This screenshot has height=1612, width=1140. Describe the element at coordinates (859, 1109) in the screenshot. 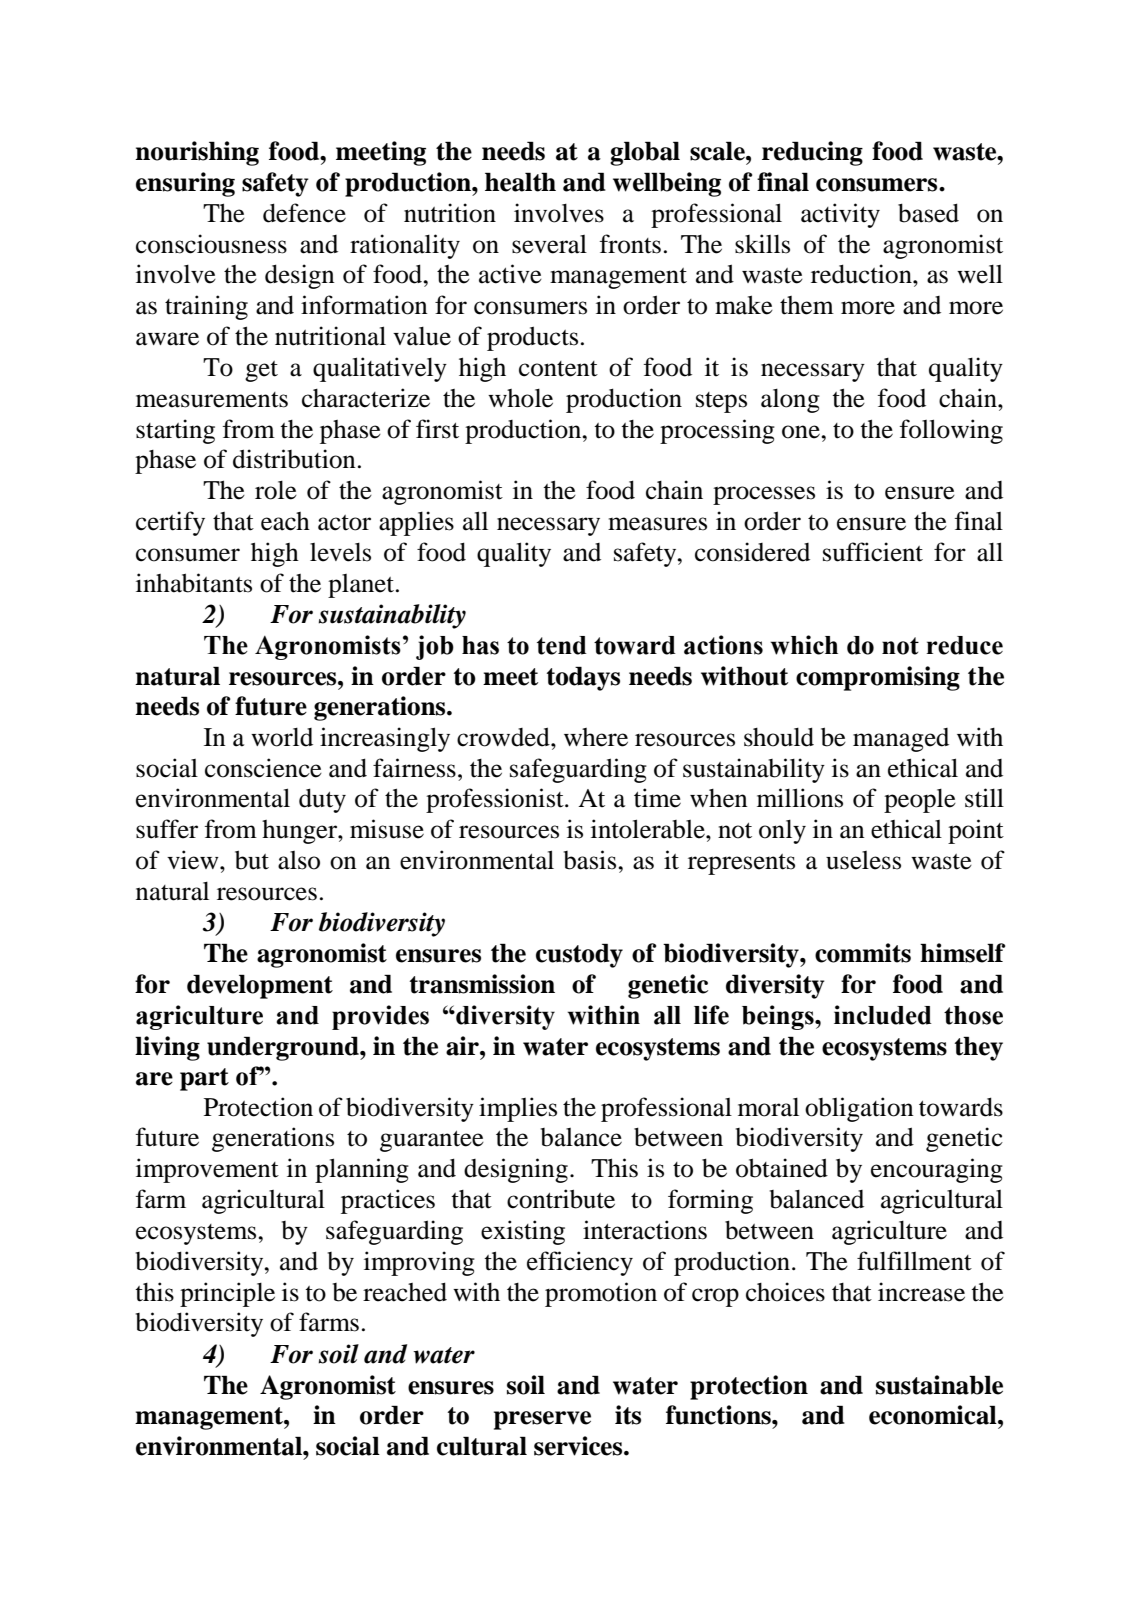

I see `obligation` at that location.
